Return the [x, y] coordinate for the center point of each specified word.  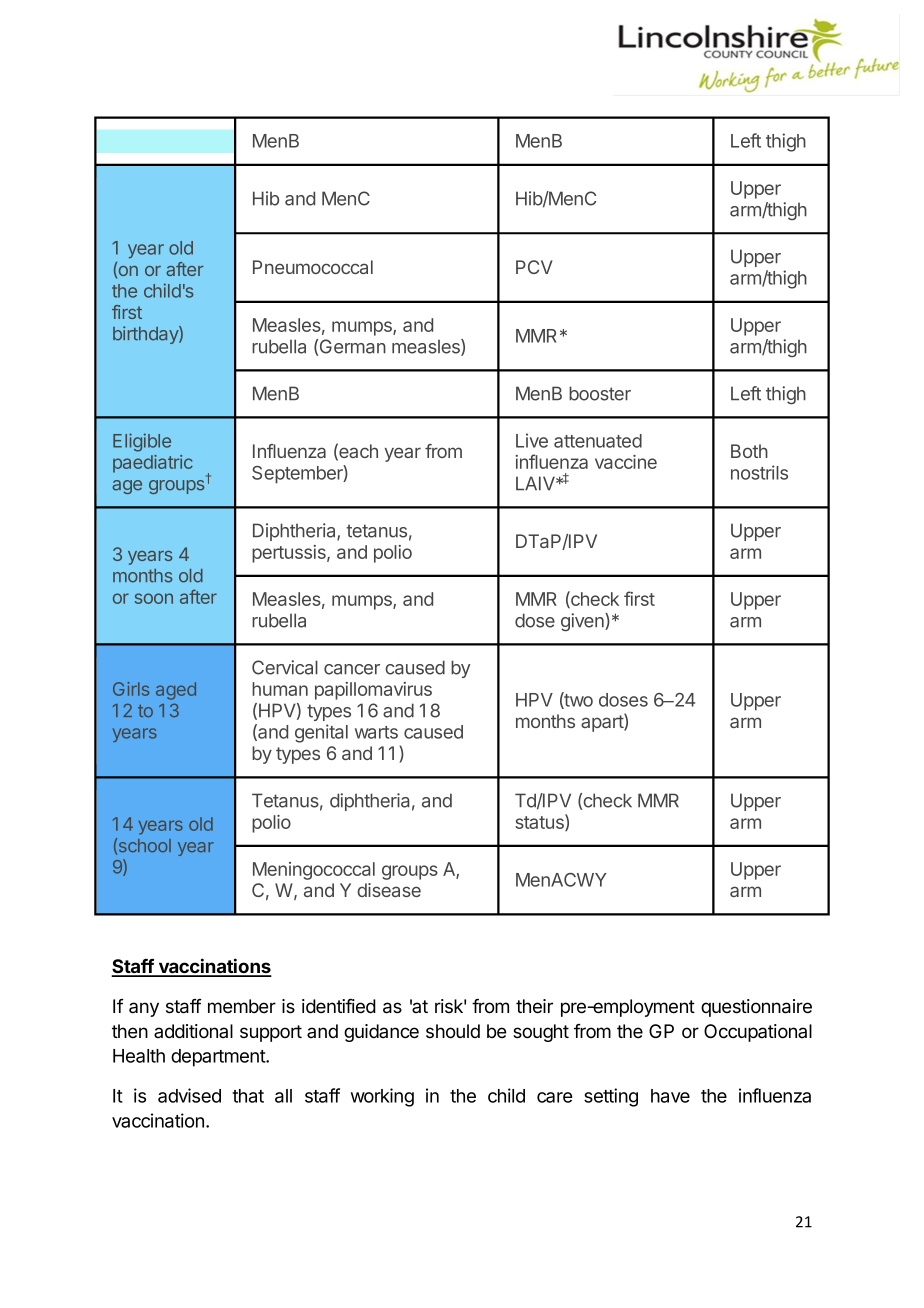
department [219, 1058]
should [453, 1031]
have [670, 1096]
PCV [534, 267]
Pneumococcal [313, 267]
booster [600, 393]
